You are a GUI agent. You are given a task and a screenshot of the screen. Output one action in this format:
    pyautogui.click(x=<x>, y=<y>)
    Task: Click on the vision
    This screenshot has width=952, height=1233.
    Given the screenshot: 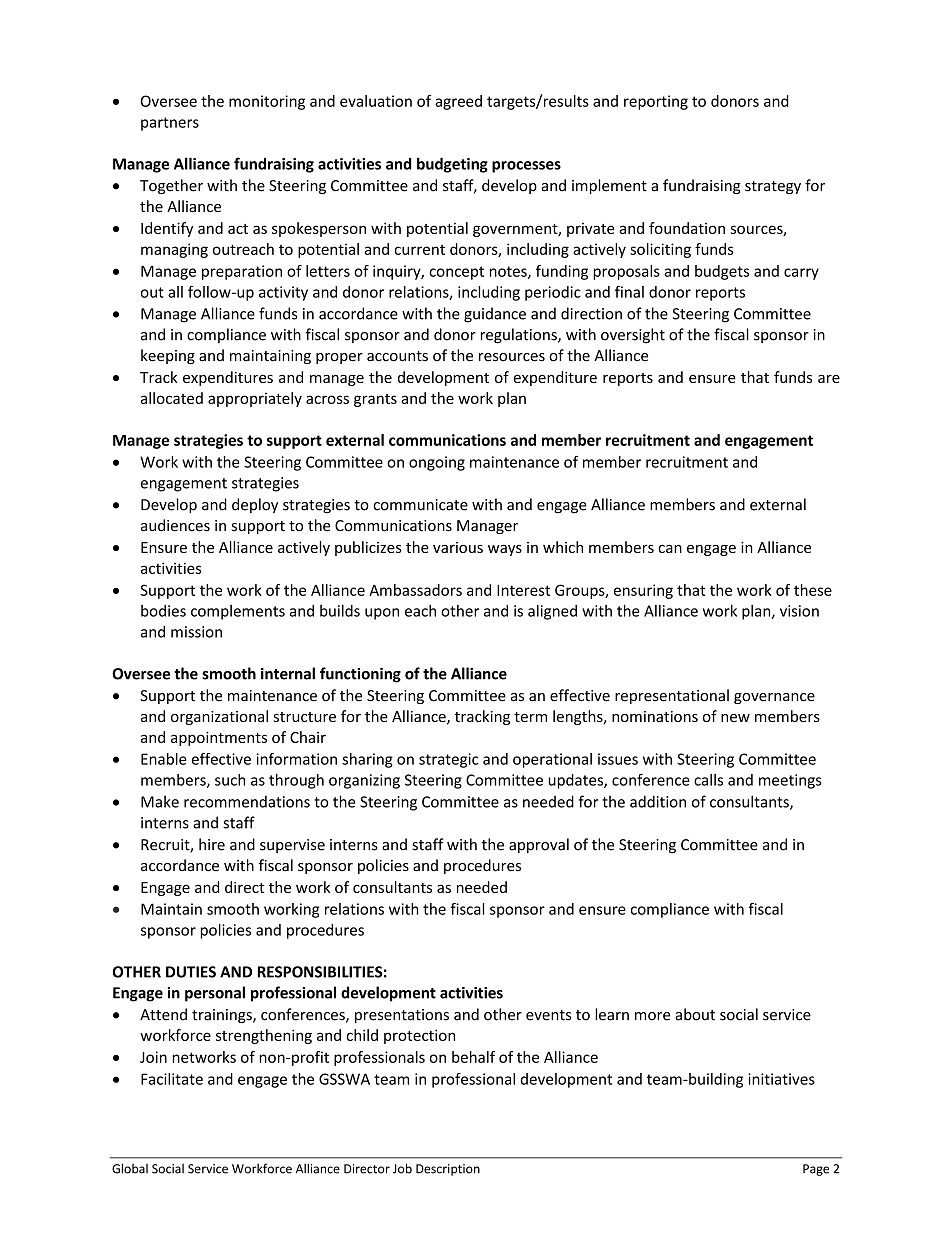 What is the action you would take?
    pyautogui.click(x=799, y=611)
